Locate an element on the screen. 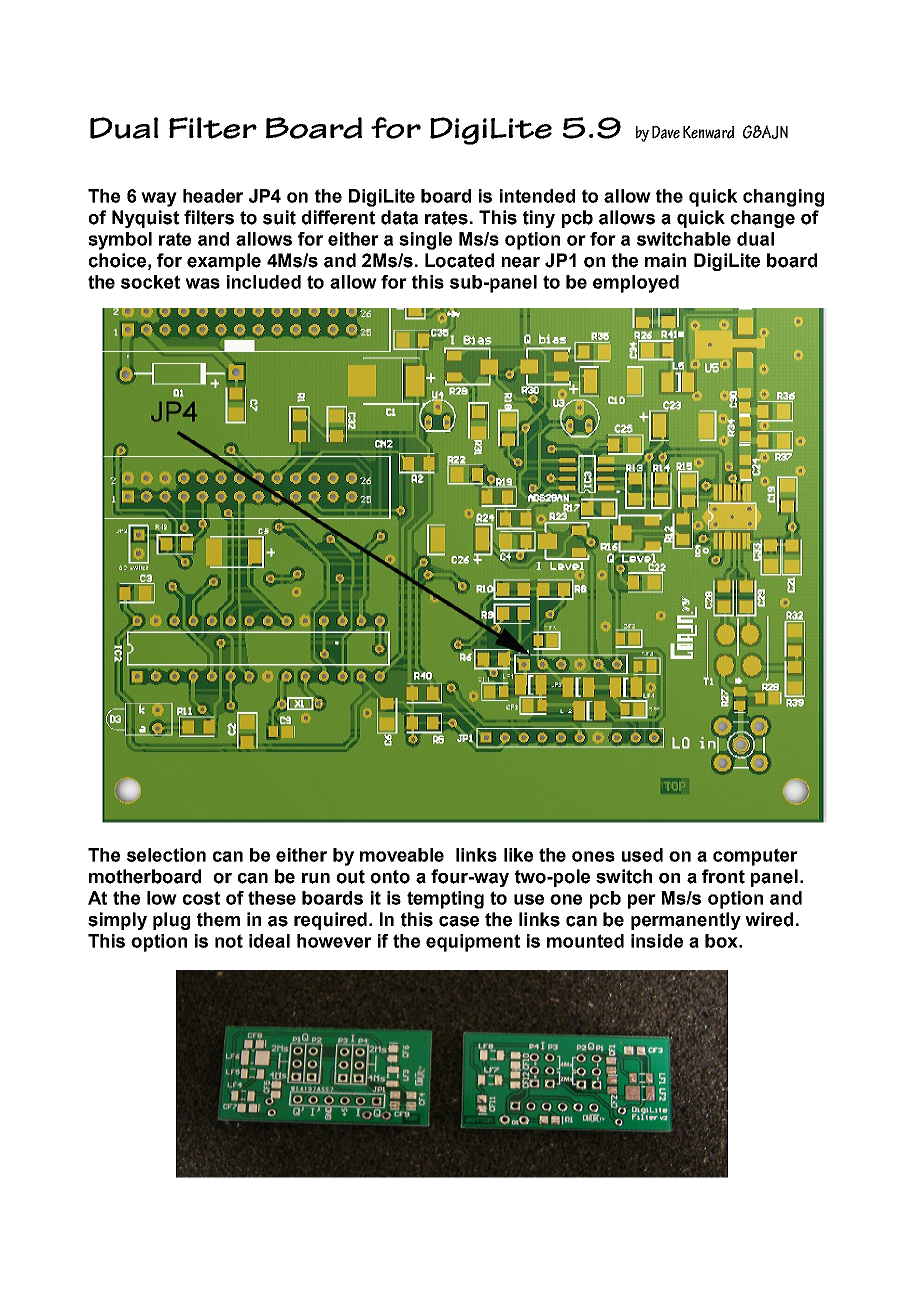  Located is located at coordinates (459, 260).
